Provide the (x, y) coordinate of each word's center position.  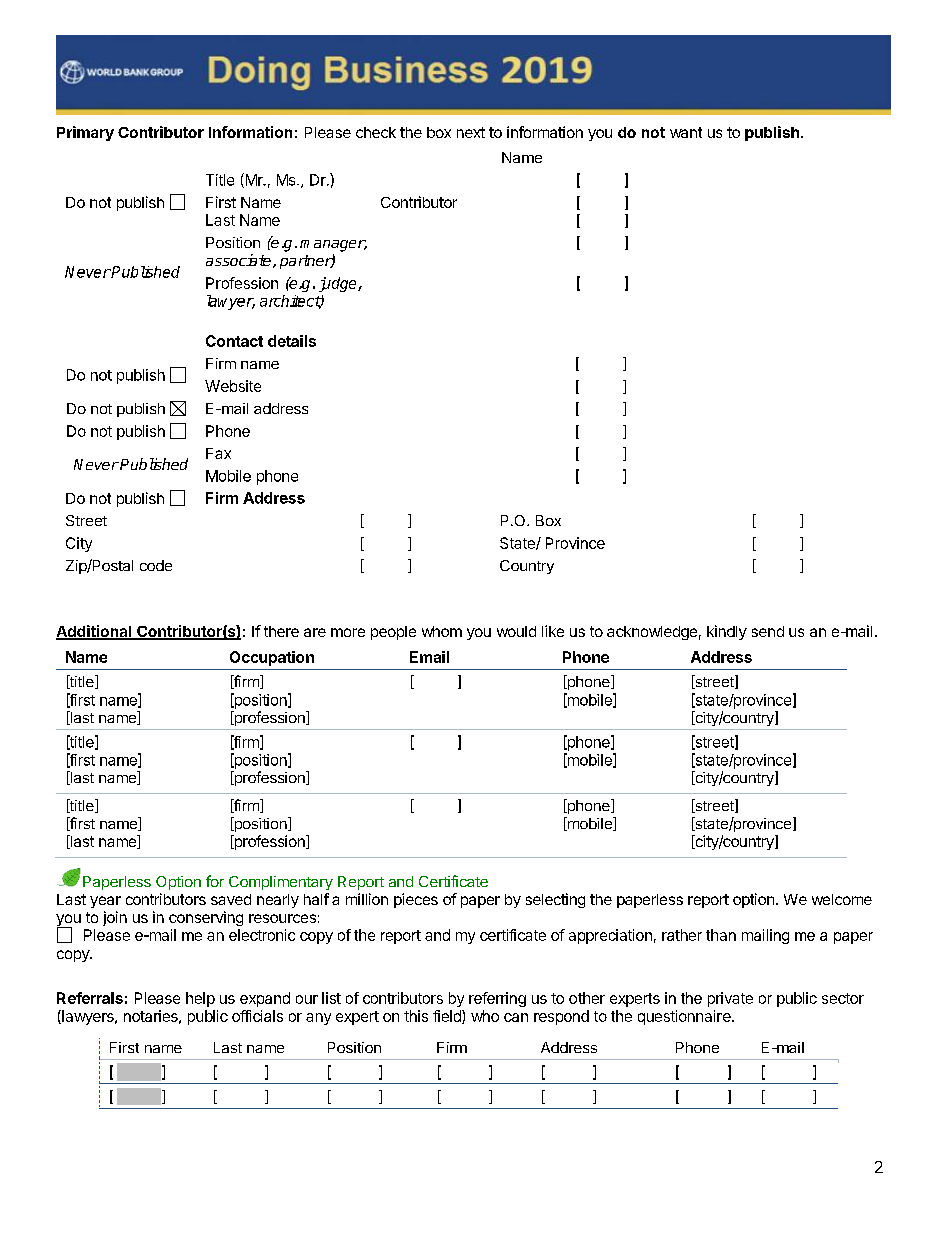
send (768, 631)
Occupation (272, 658)
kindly (727, 632)
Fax (218, 453)
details (292, 341)
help (200, 999)
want (686, 132)
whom (442, 631)
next (471, 132)
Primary (85, 133)
